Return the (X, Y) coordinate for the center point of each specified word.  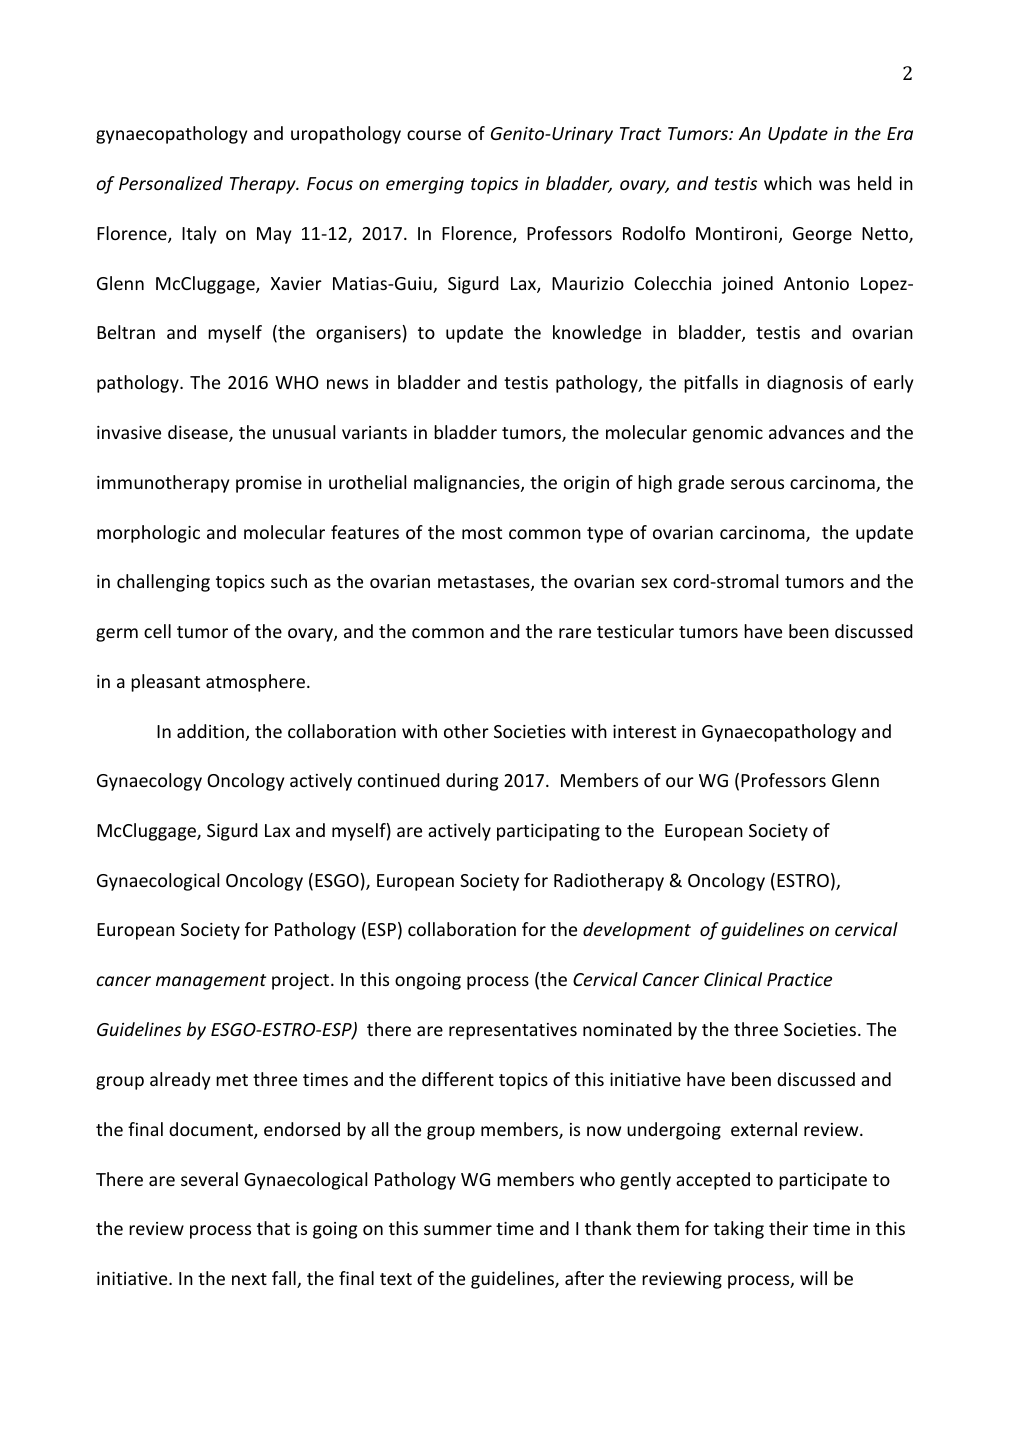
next (249, 1279)
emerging (425, 185)
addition (210, 731)
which (788, 183)
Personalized (171, 183)
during (472, 782)
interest (644, 731)
